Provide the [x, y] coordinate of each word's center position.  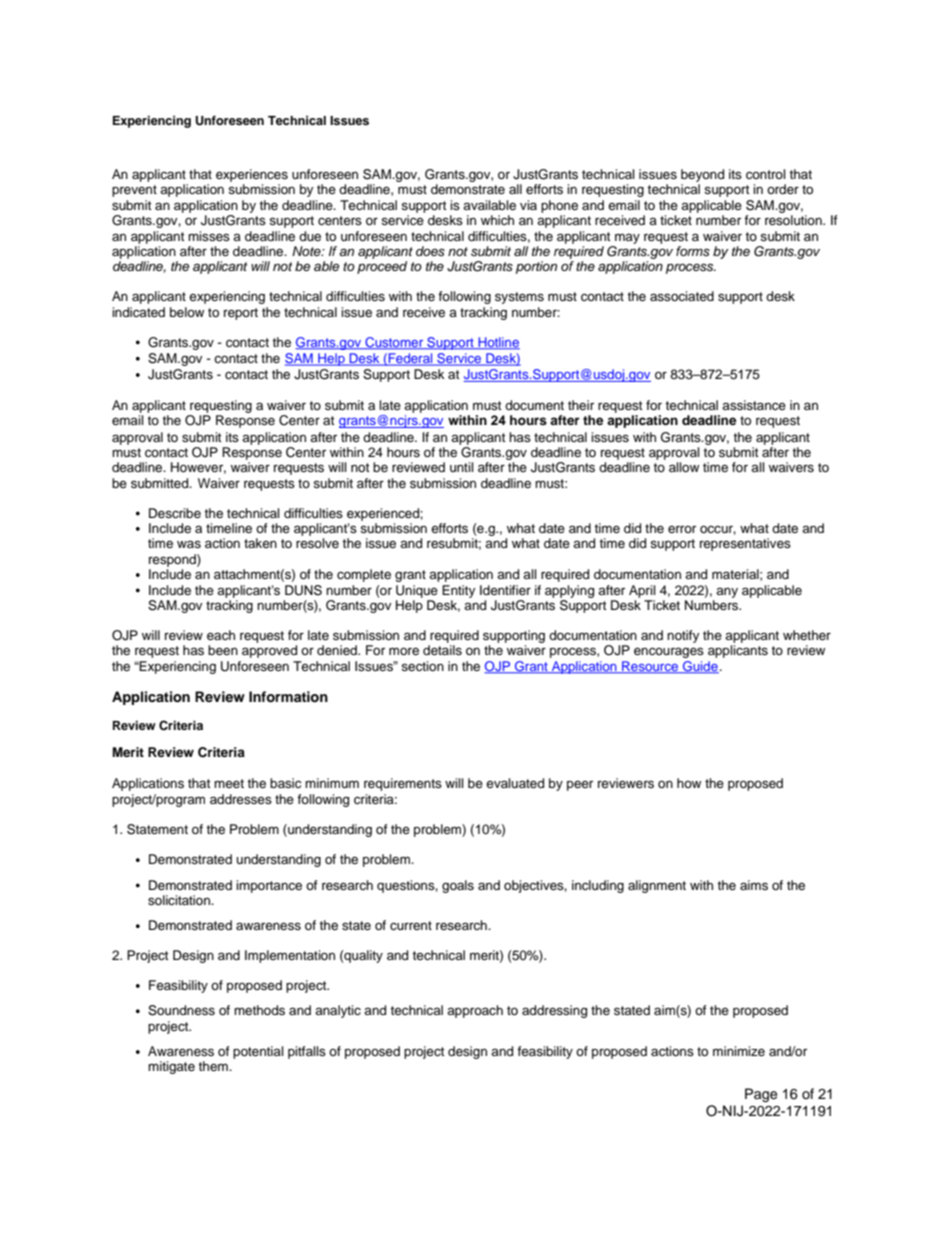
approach [475, 1011]
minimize [739, 1051]
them [214, 1066]
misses [209, 236]
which [497, 220]
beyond [702, 175]
